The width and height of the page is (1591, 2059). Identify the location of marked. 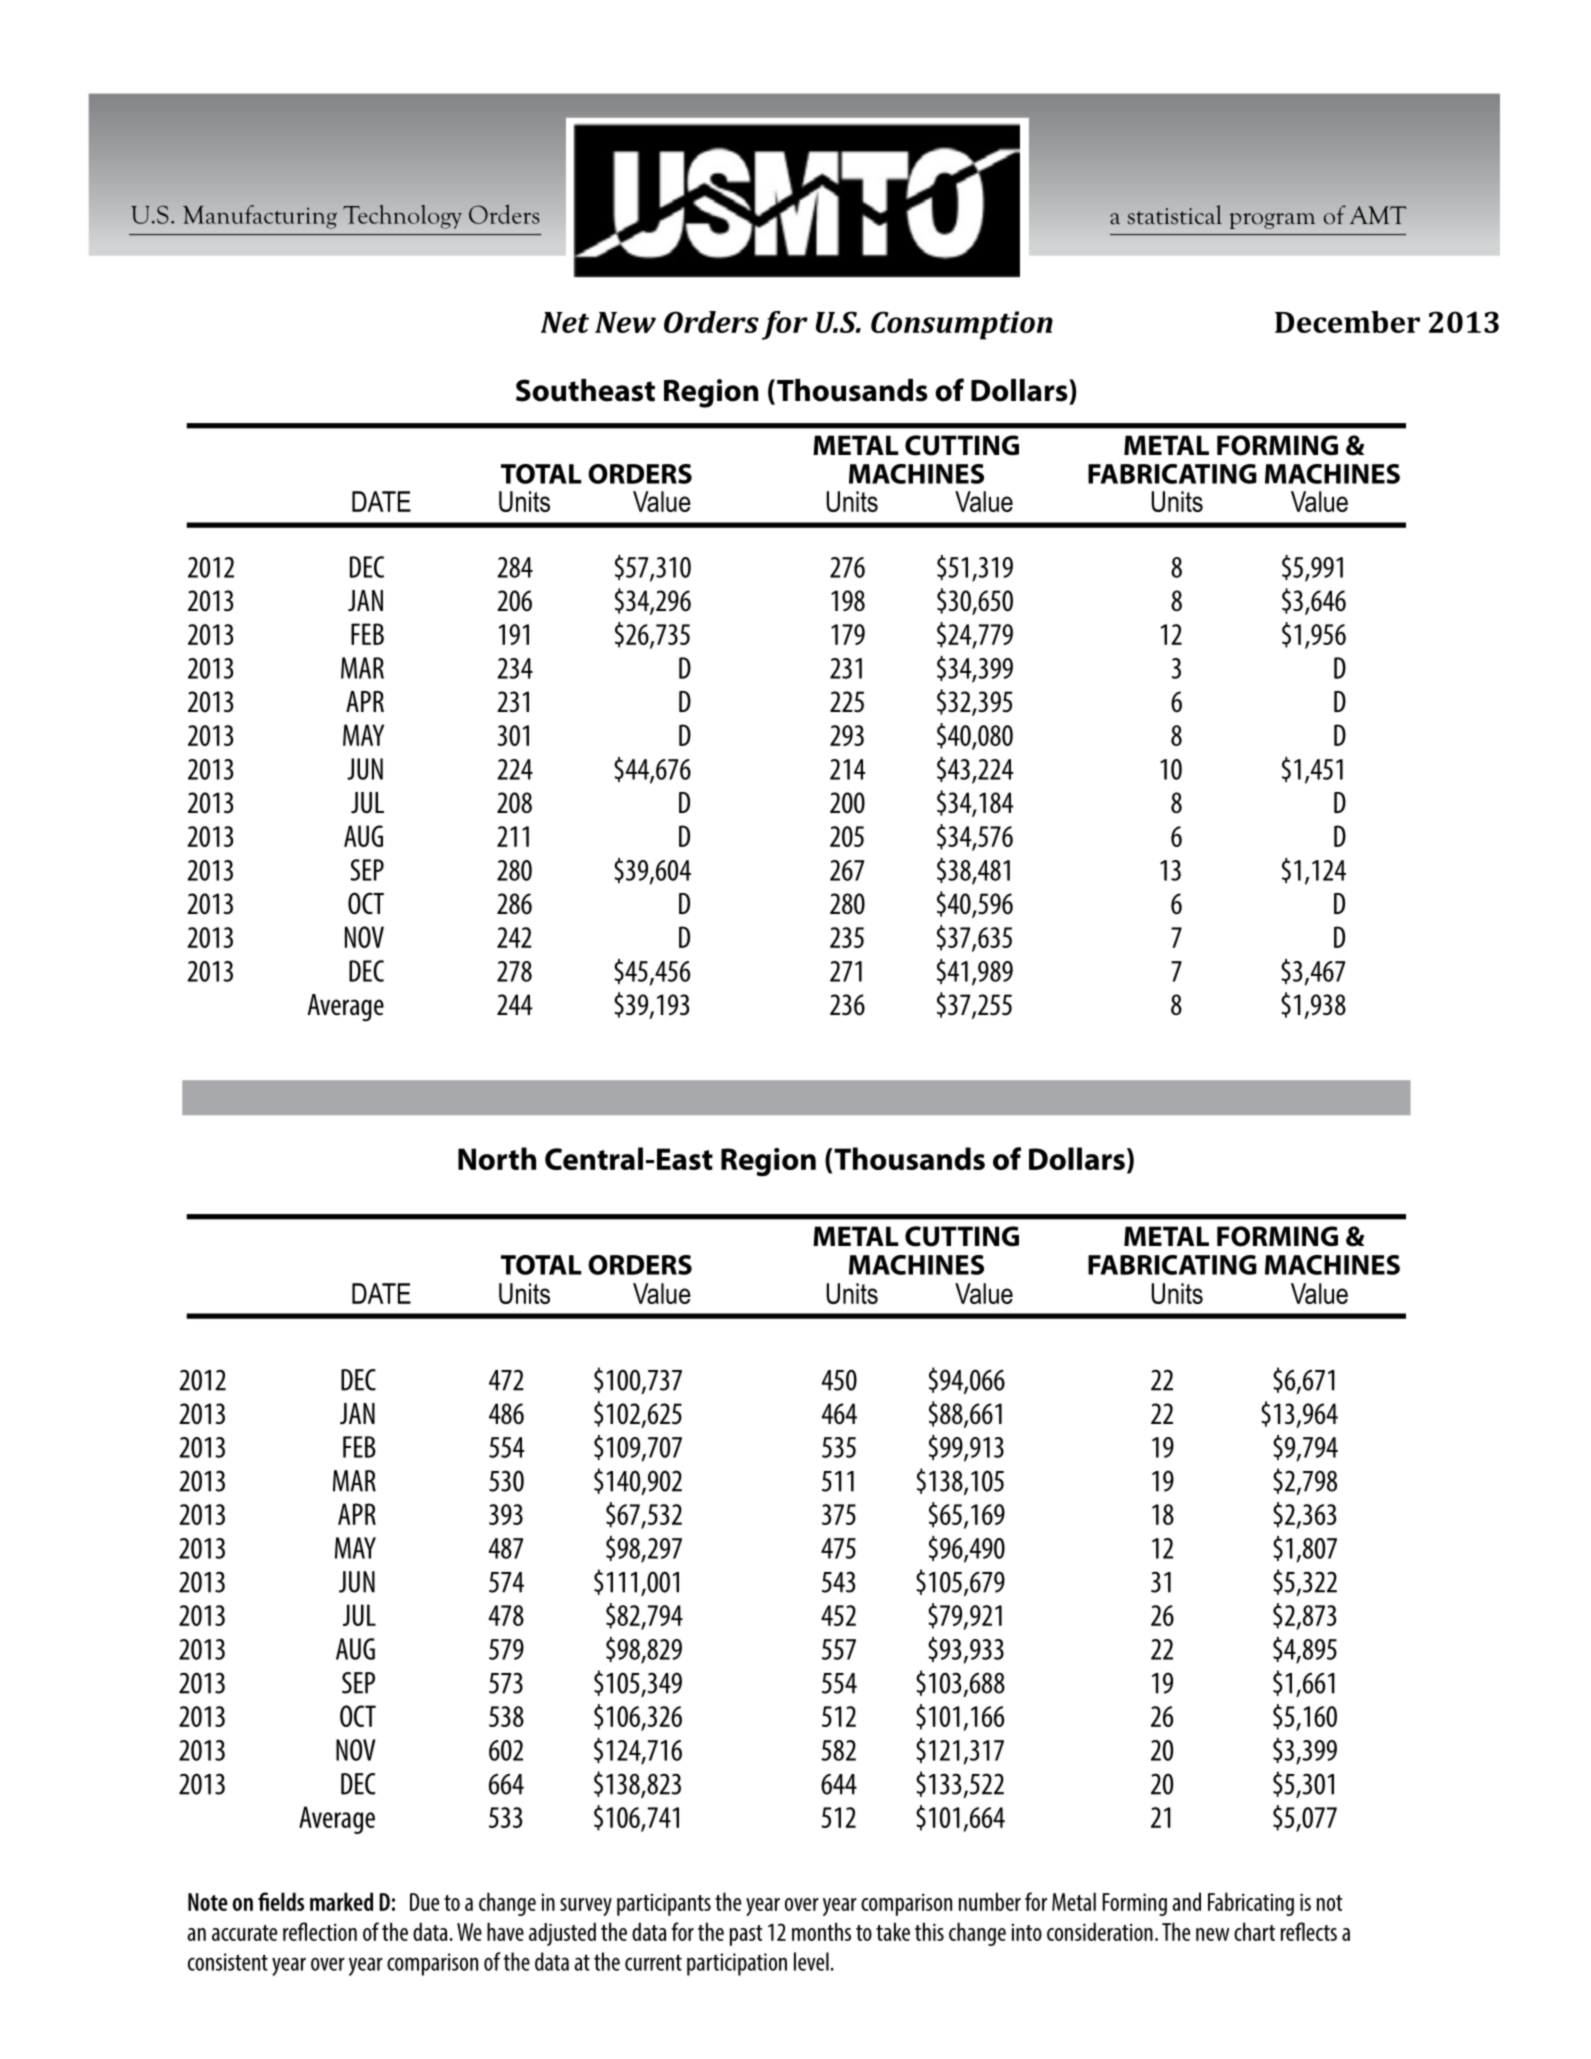
(341, 1901).
